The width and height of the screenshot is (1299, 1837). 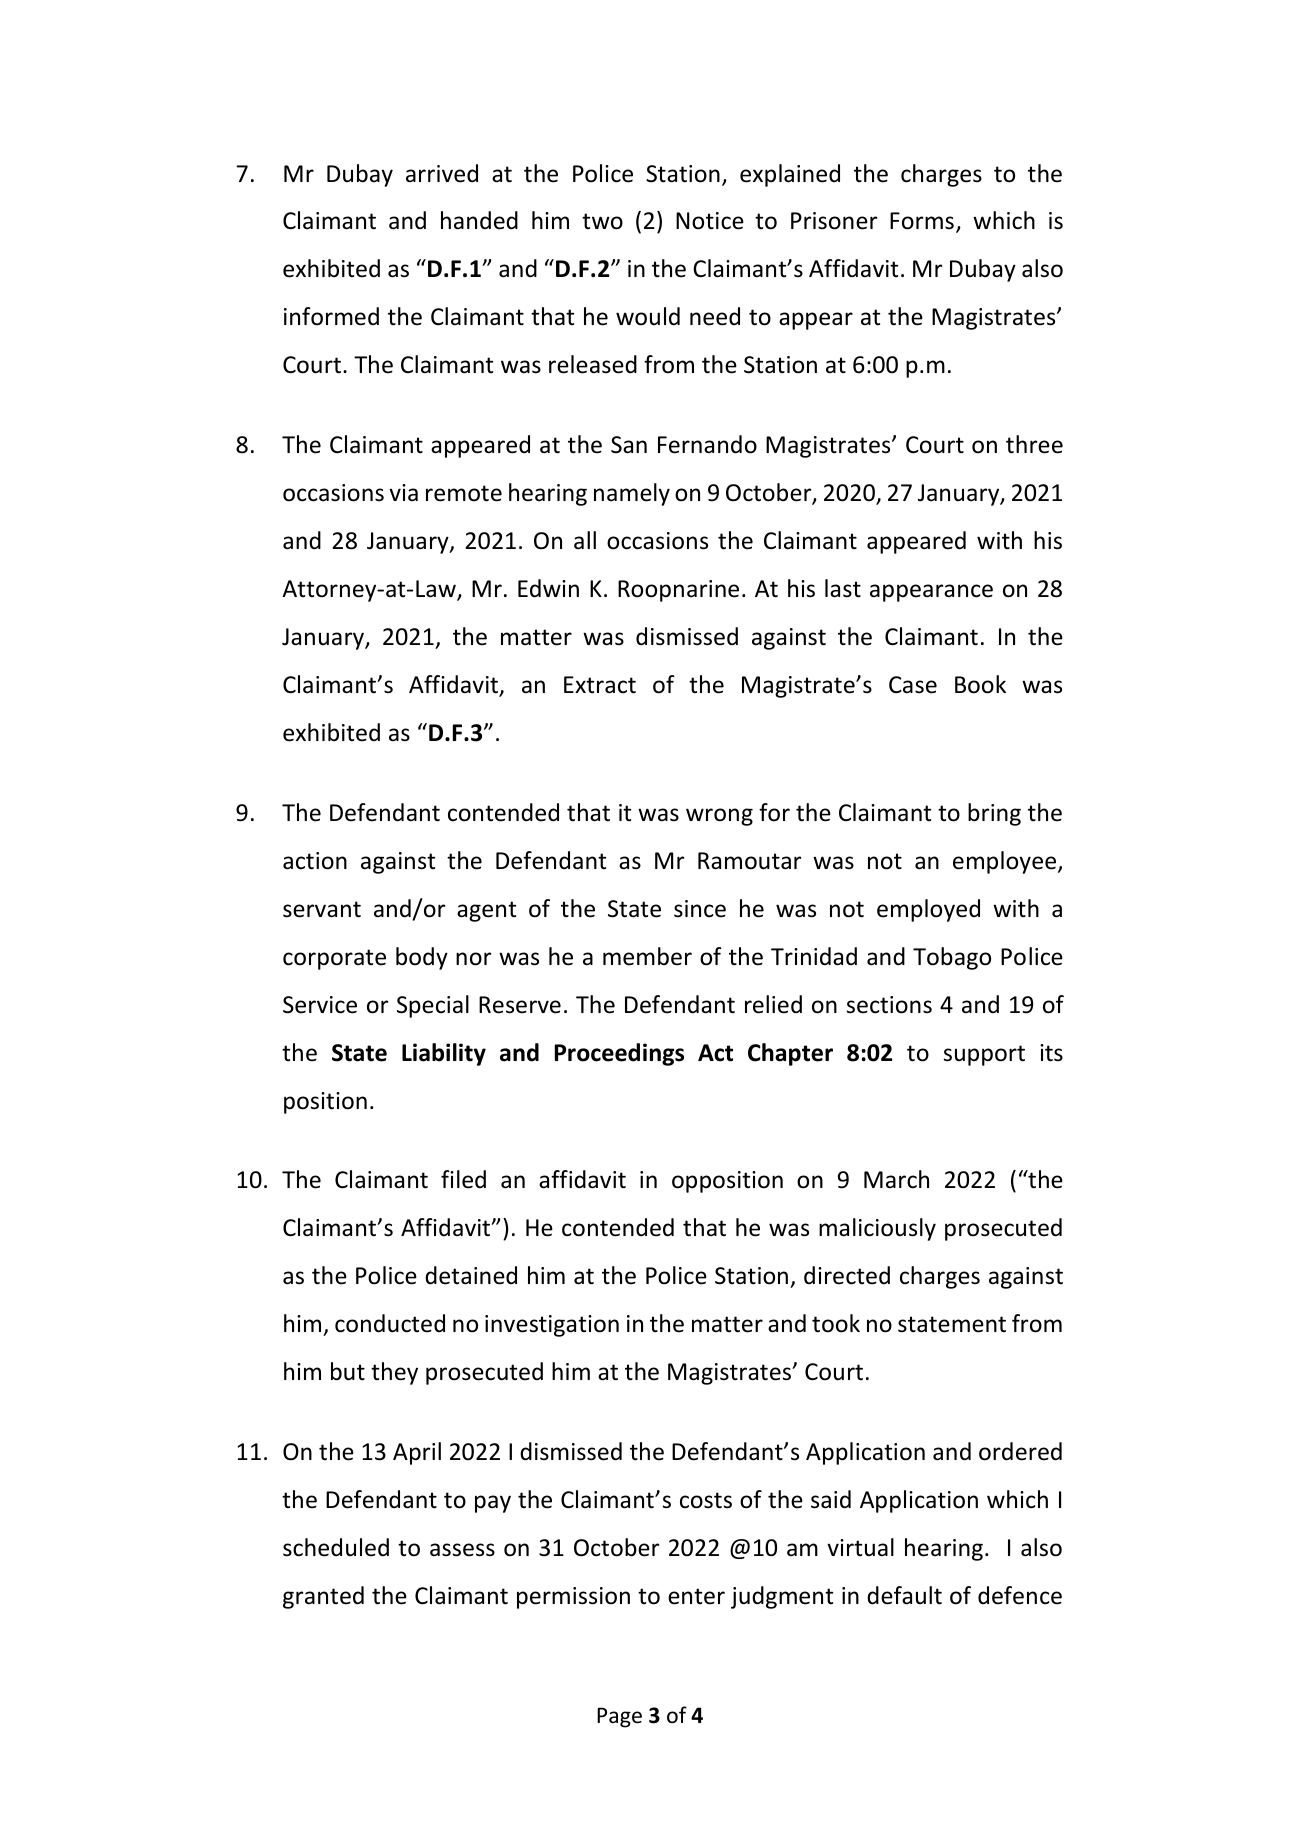 I want to click on member, so click(x=647, y=956).
